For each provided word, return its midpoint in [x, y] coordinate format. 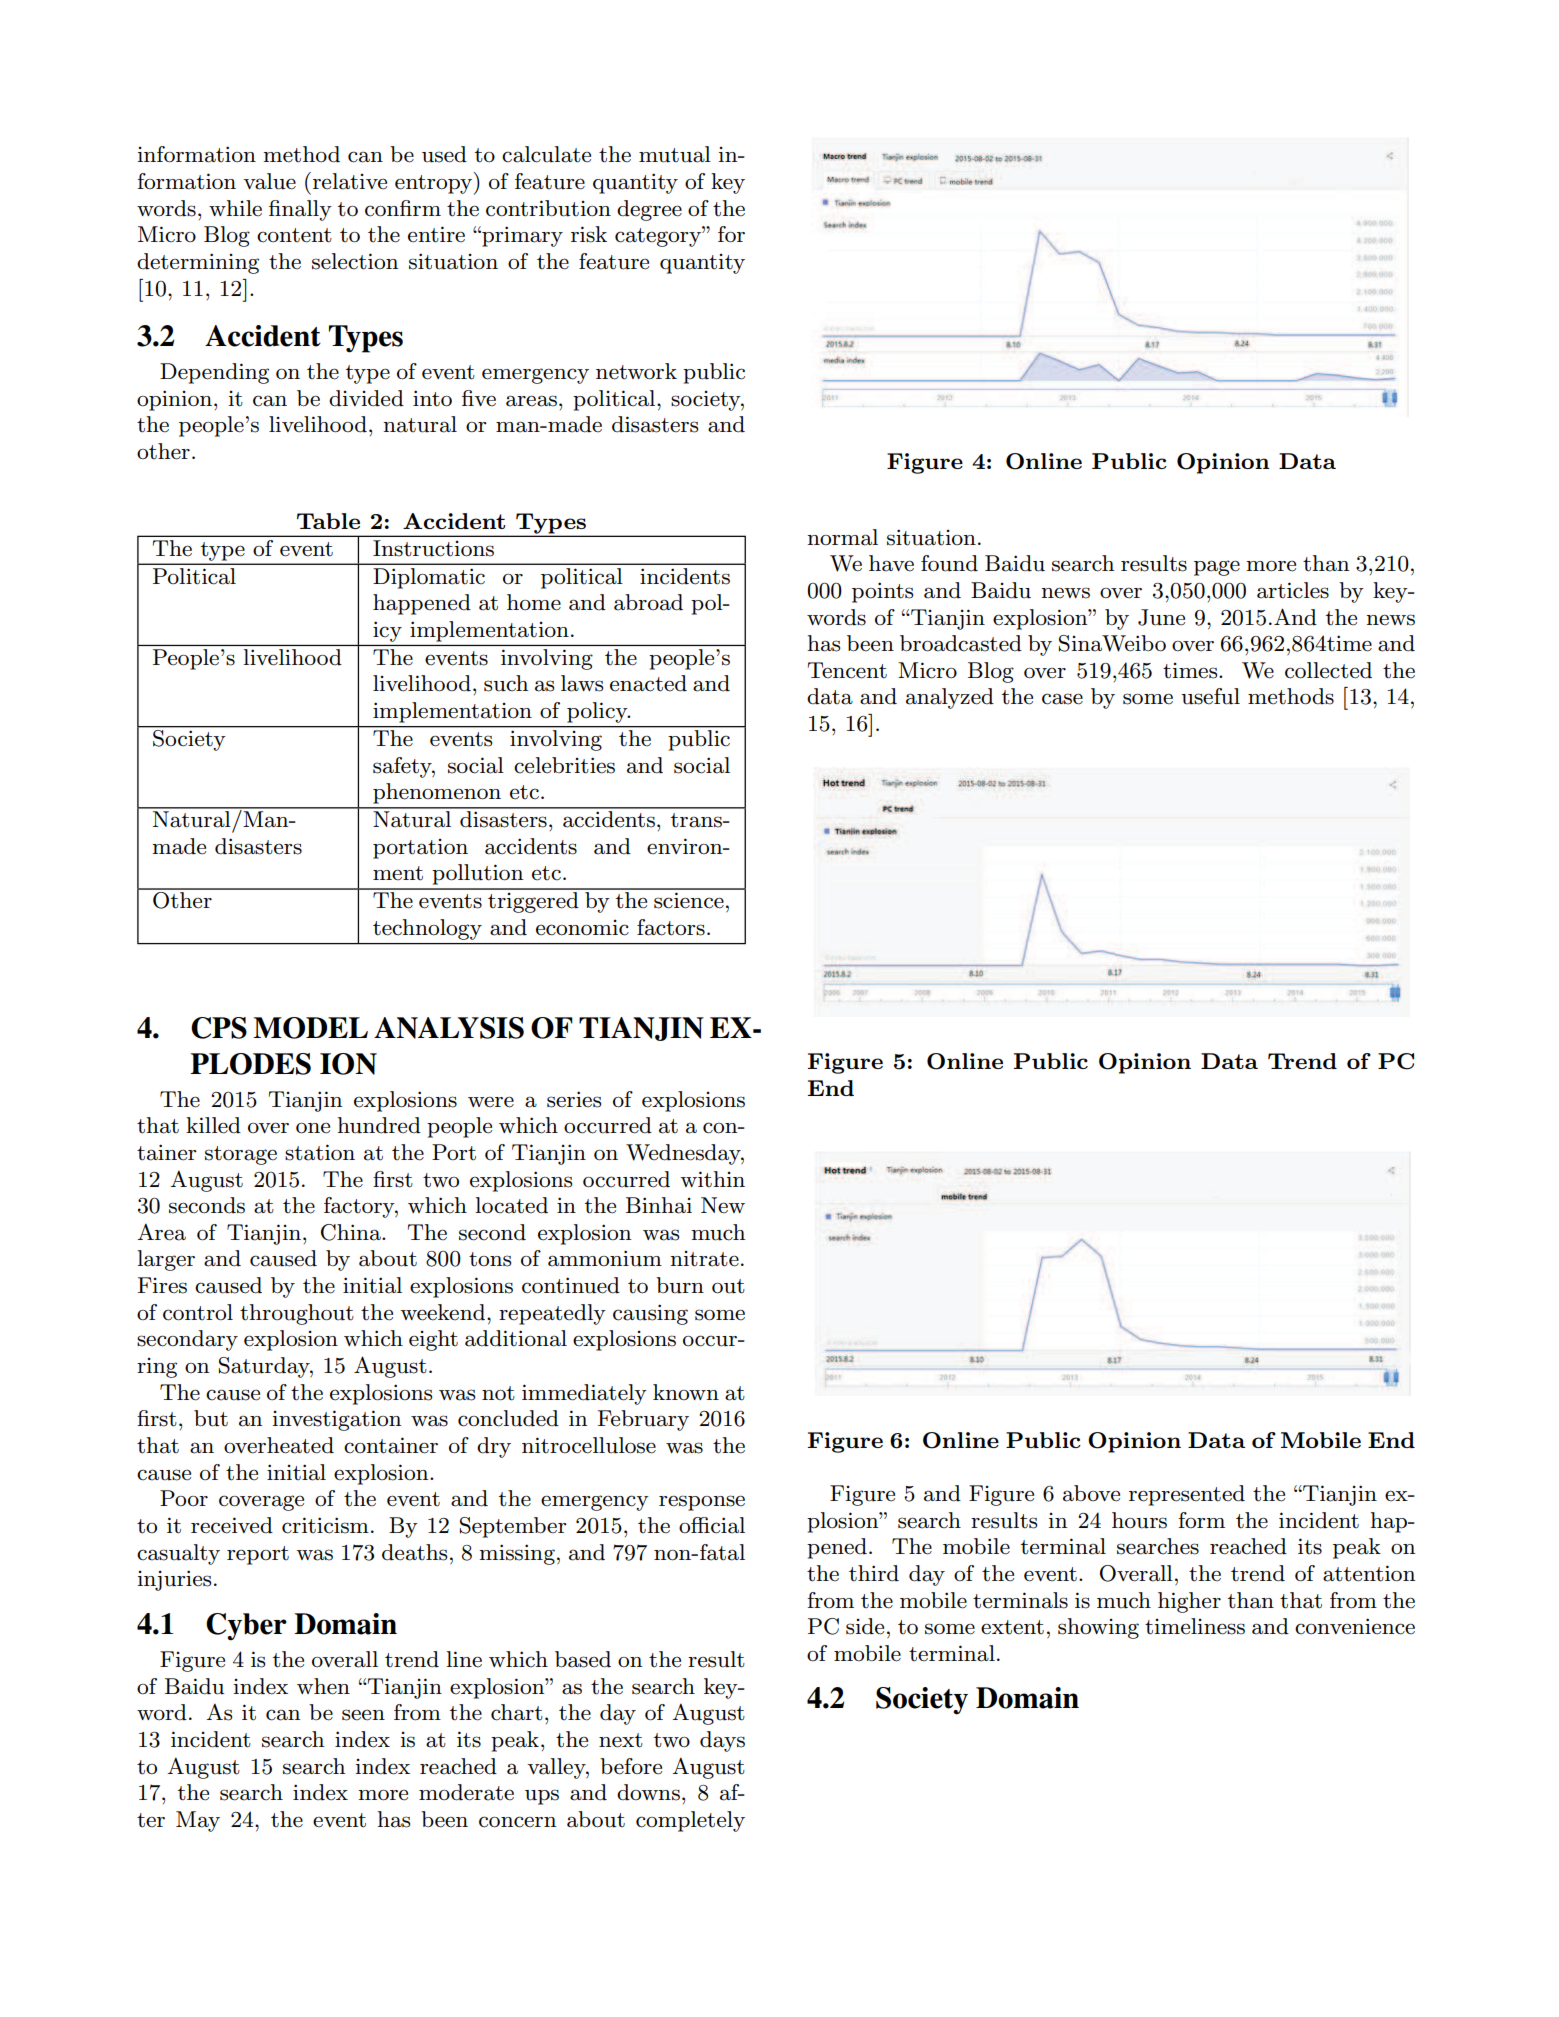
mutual [675, 154]
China [352, 1232]
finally [300, 210]
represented [1187, 1495]
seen [363, 1715]
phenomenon [437, 793]
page [1217, 568]
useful [1210, 696]
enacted [648, 683]
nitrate [704, 1259]
